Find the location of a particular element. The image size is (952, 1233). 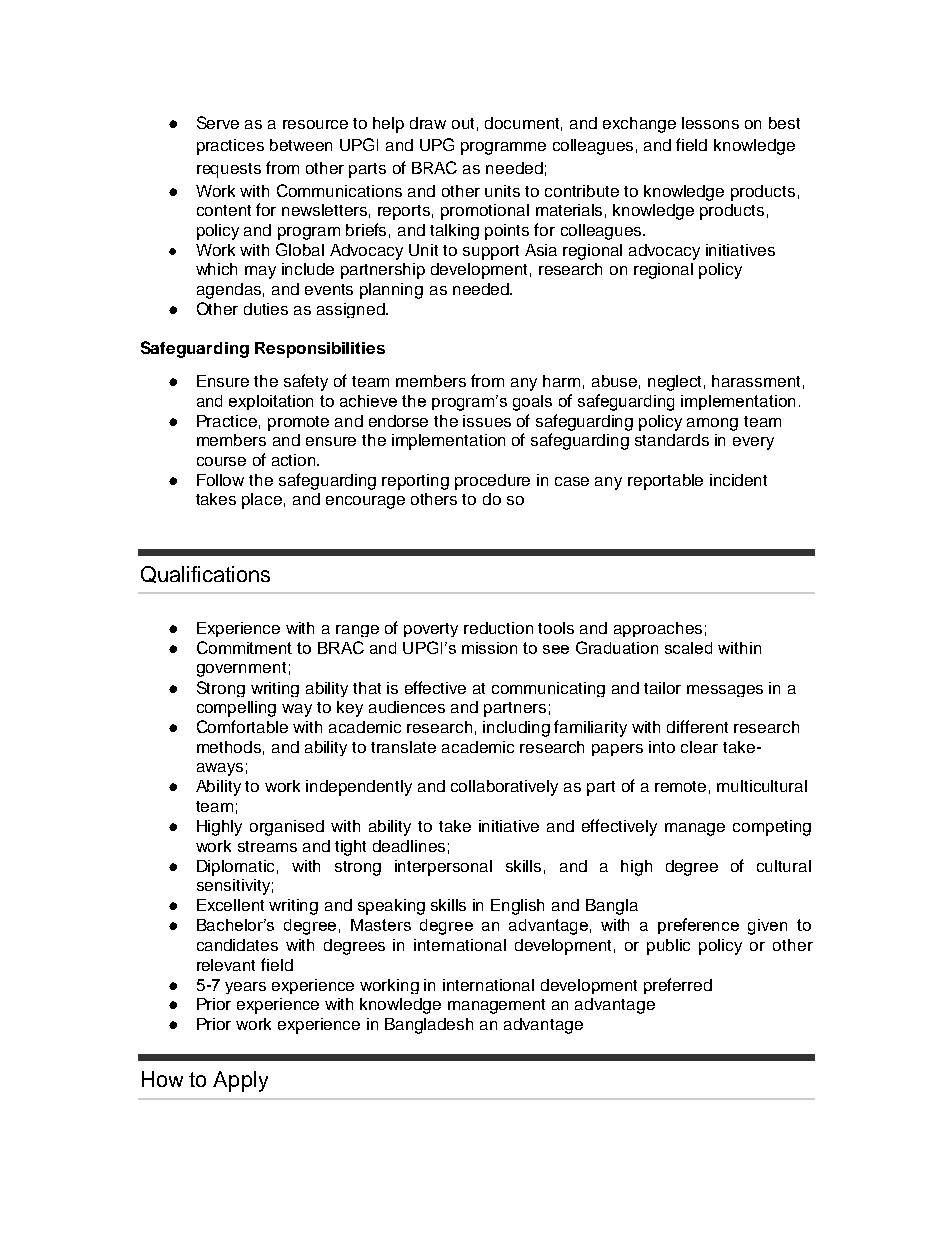

Apply is located at coordinates (240, 1081).
